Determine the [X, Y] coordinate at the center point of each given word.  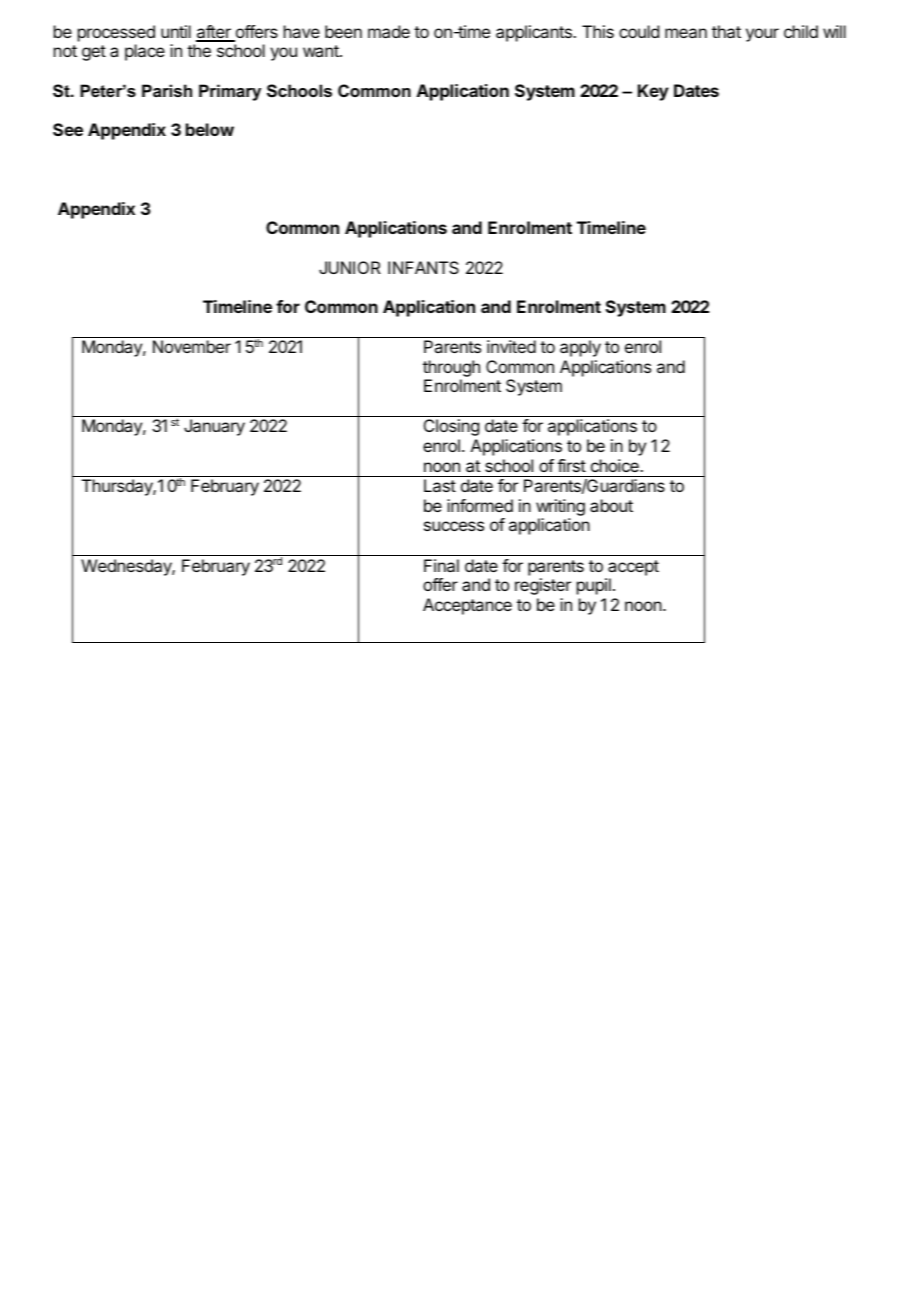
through [451, 370]
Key [653, 92]
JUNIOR [350, 267]
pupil [594, 586]
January [214, 427]
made [389, 31]
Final [441, 565]
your [762, 35]
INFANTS [423, 267]
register [543, 586]
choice [616, 465]
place [145, 52]
